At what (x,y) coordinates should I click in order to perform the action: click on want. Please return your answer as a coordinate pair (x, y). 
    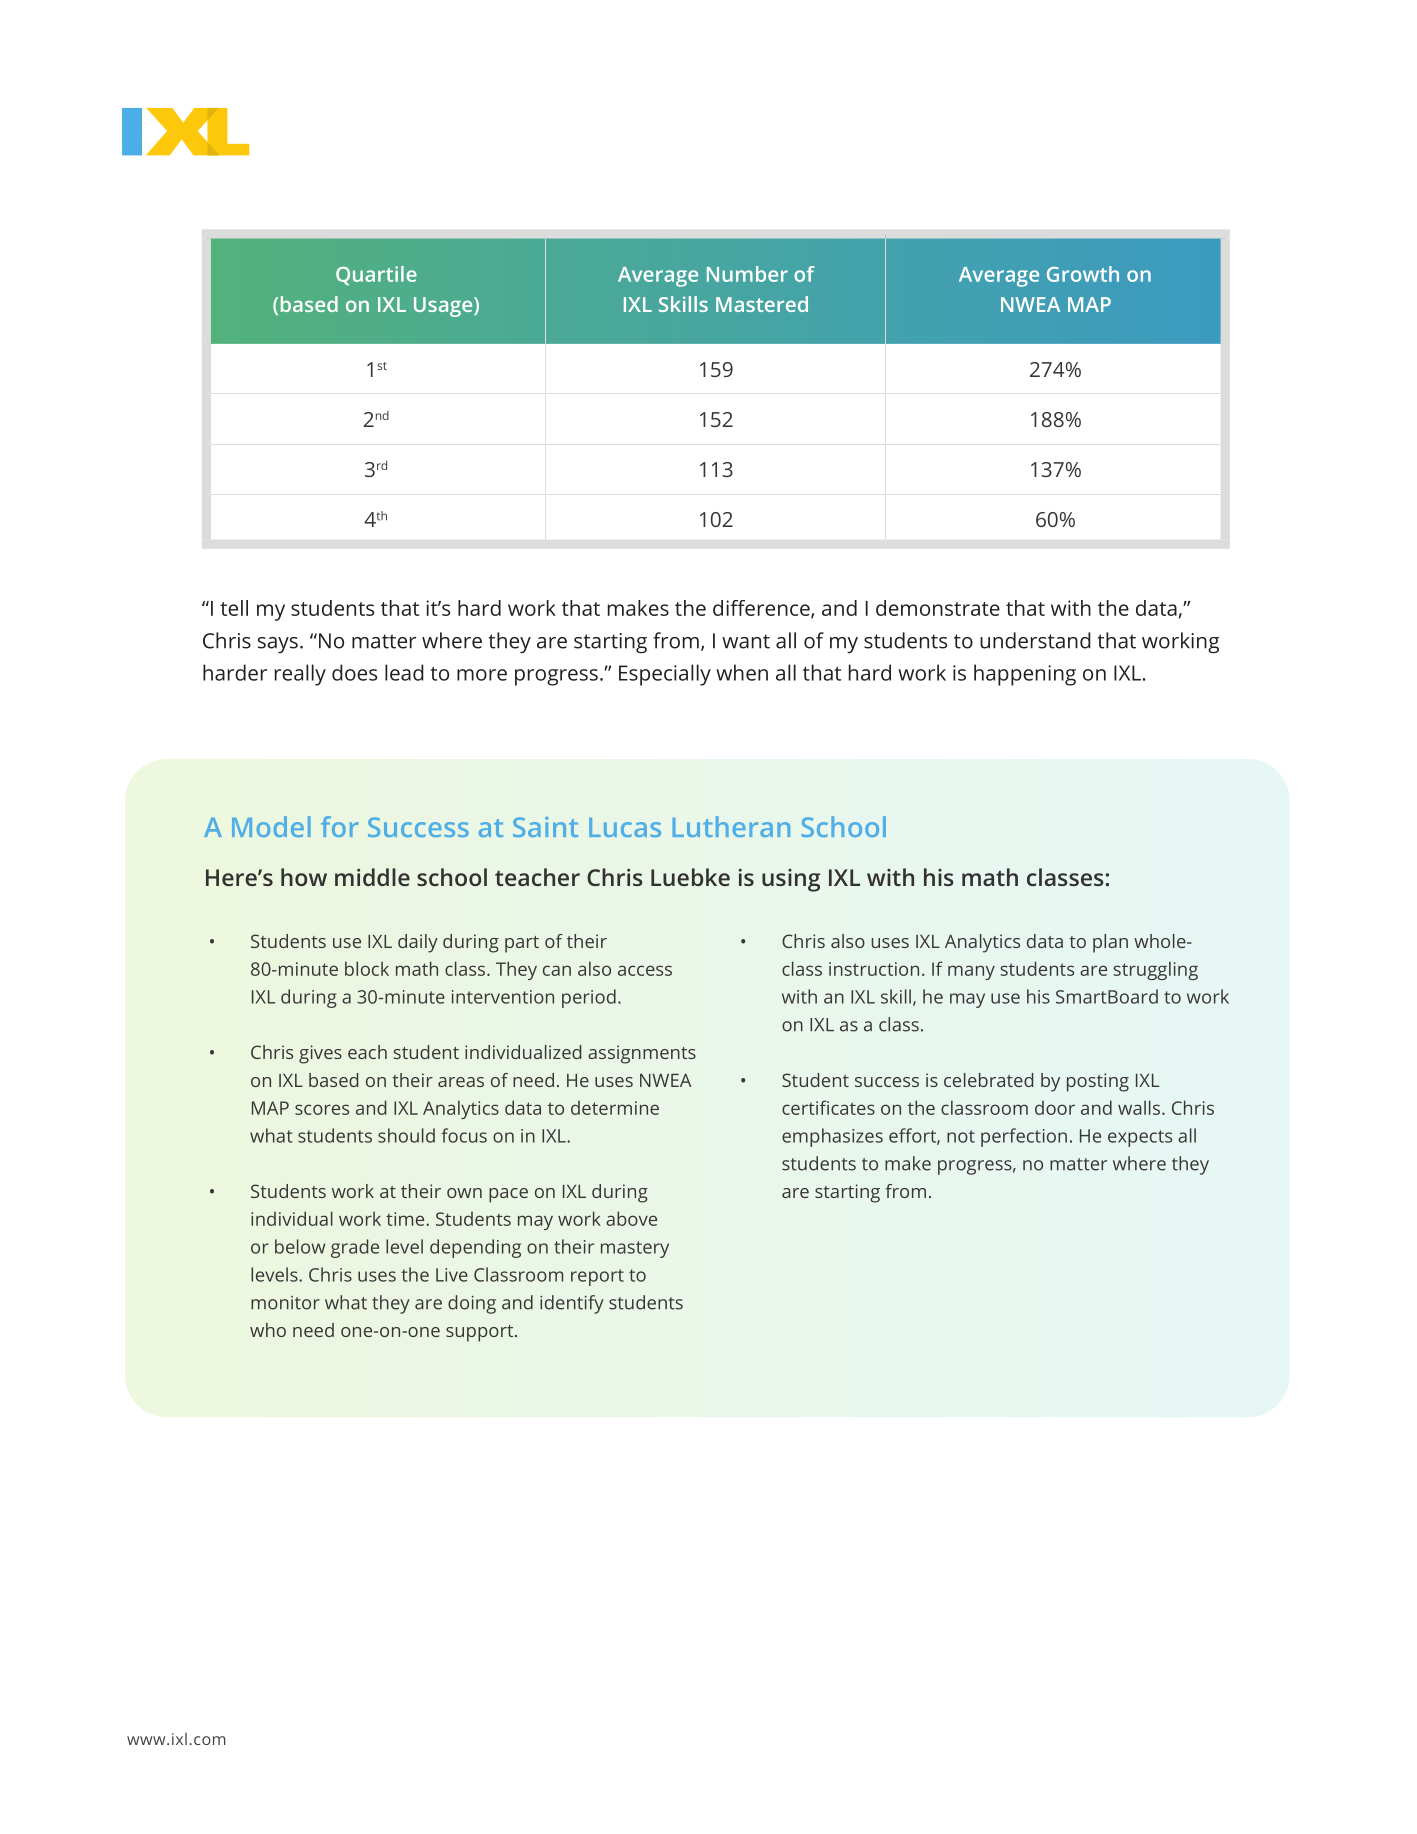
    Looking at the image, I should click on (746, 641).
